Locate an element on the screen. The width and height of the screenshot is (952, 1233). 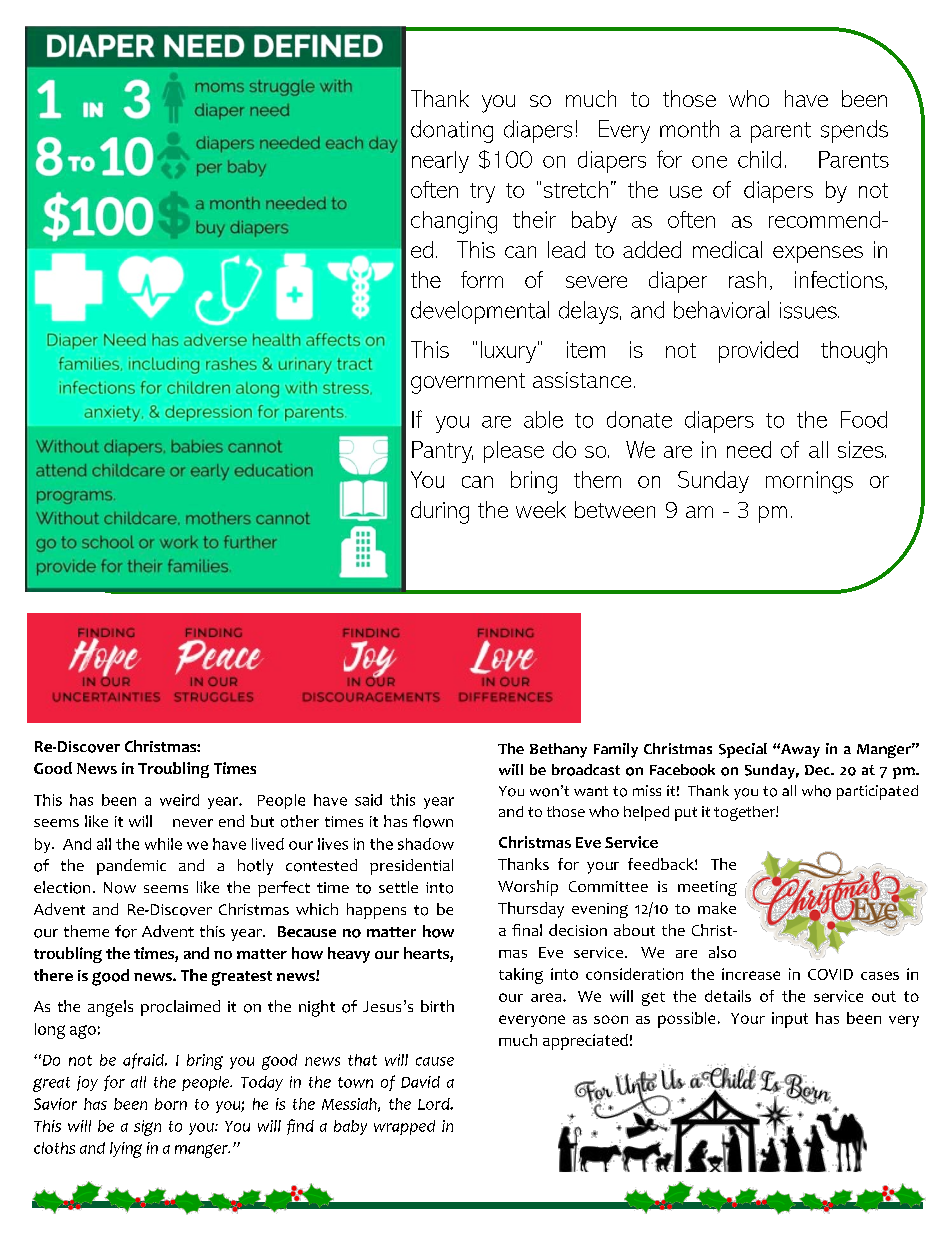
Special is located at coordinates (743, 750).
